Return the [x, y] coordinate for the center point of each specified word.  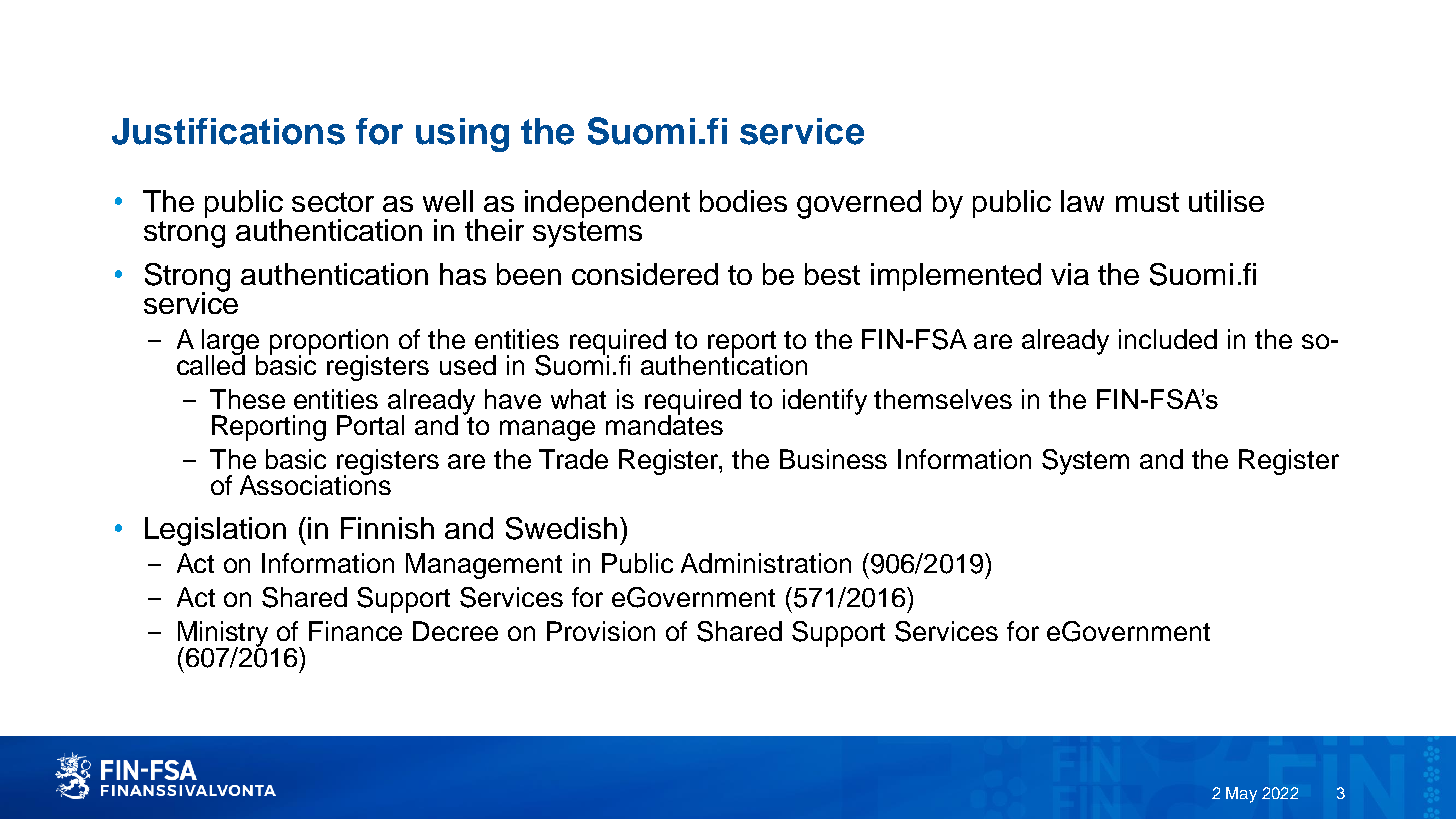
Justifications [228, 131]
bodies [743, 201]
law [1082, 201]
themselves [943, 399]
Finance [355, 631]
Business [833, 459]
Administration [766, 563]
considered [645, 274]
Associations [315, 484]
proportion [329, 343]
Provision [601, 631]
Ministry [223, 635]
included [1168, 339]
